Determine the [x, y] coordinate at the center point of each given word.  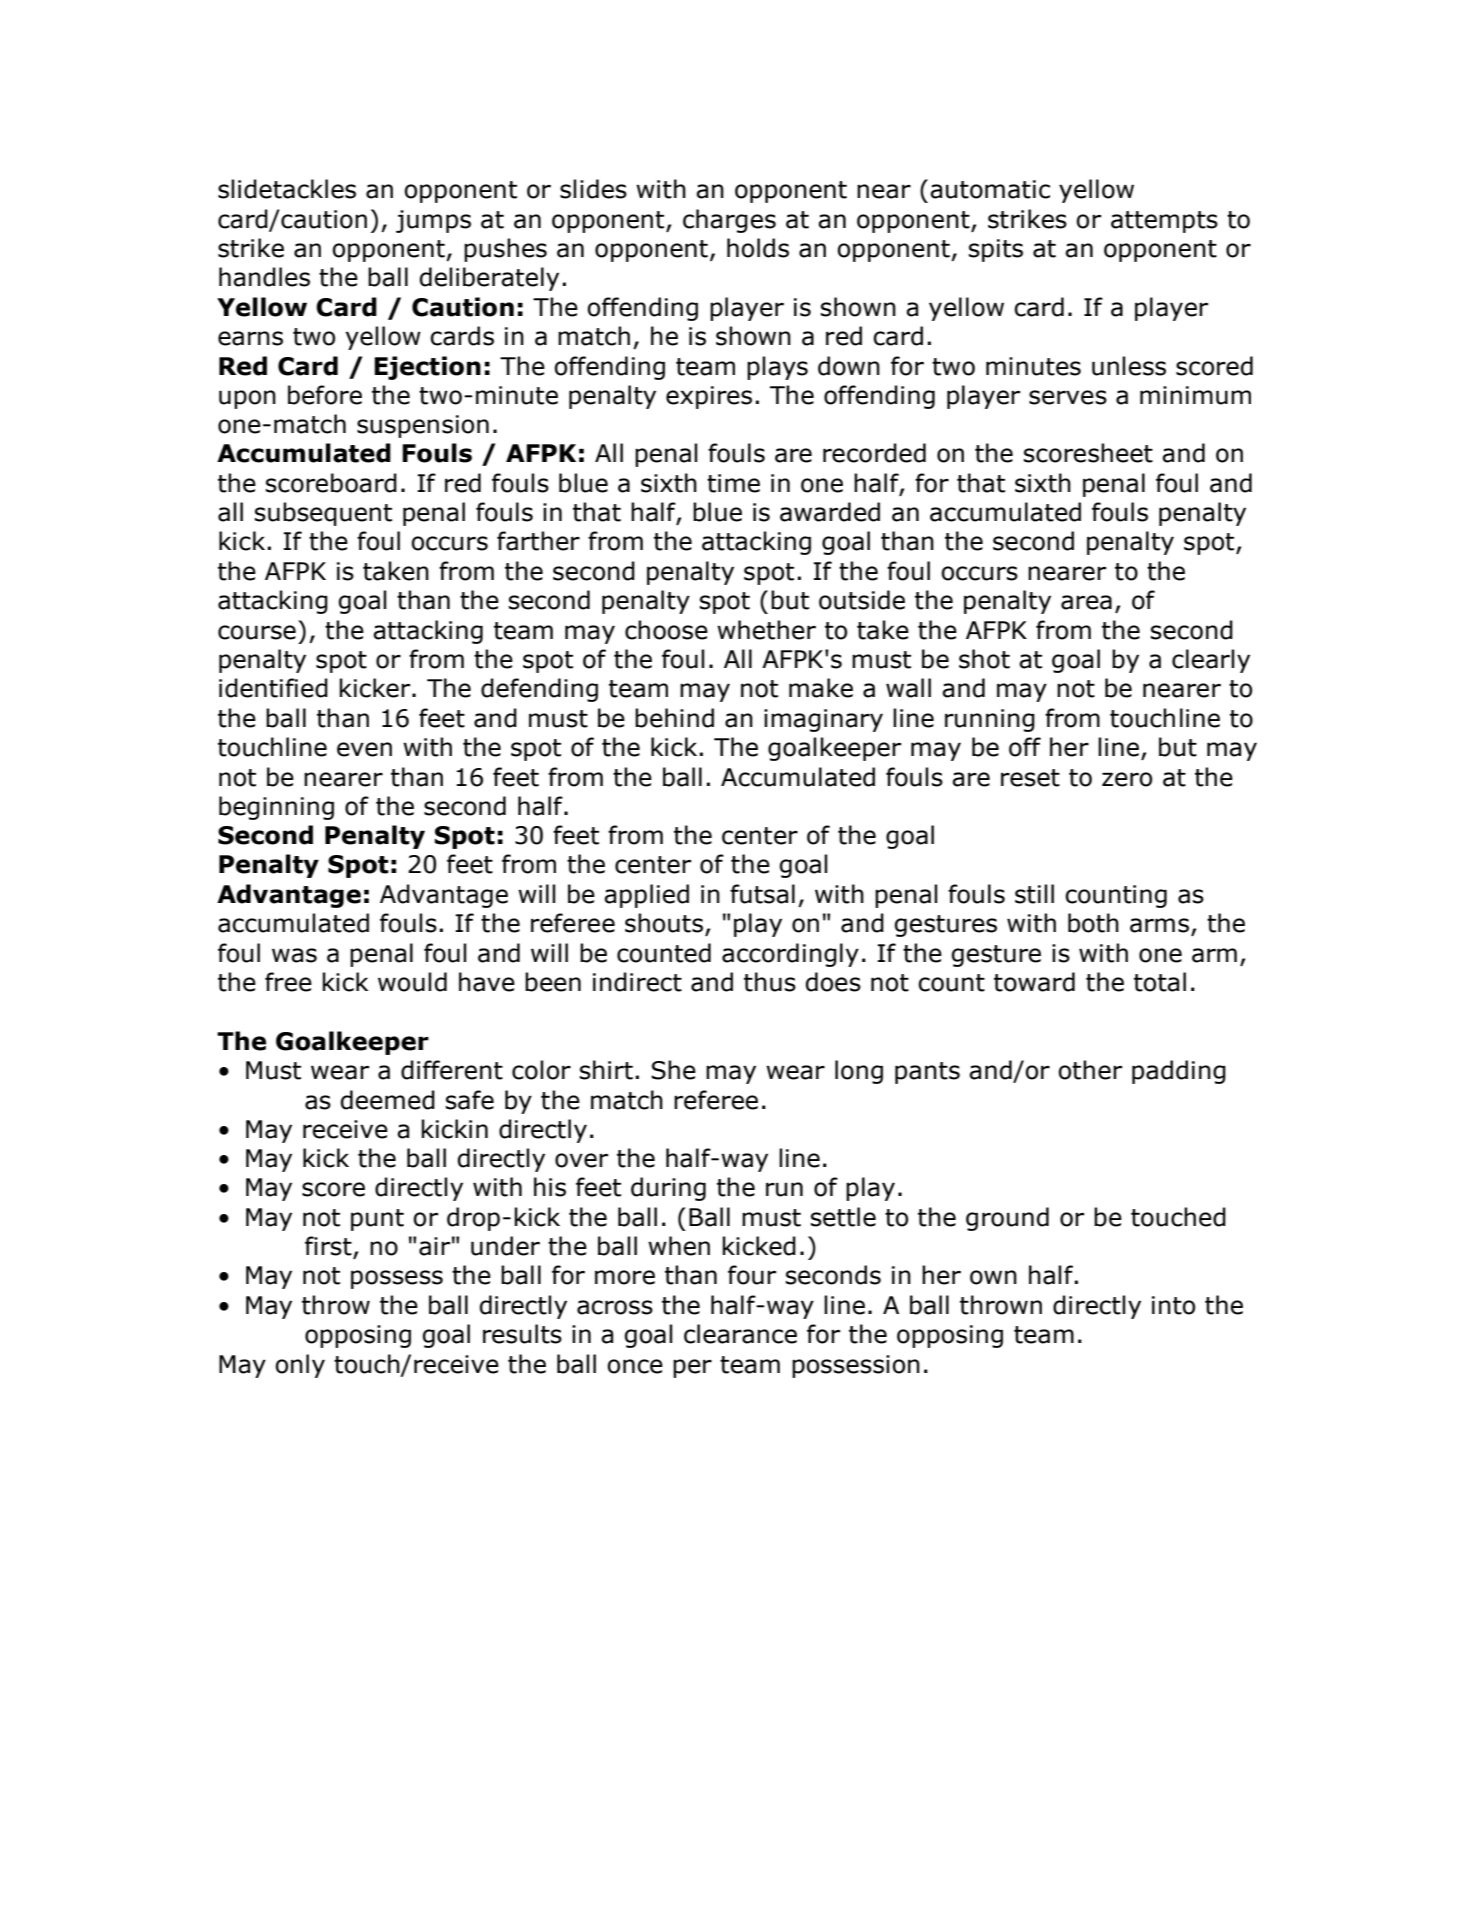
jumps [433, 221]
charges [729, 221]
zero [1127, 779]
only [300, 1366]
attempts [1164, 222]
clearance [740, 1334]
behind [674, 718]
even [364, 749]
